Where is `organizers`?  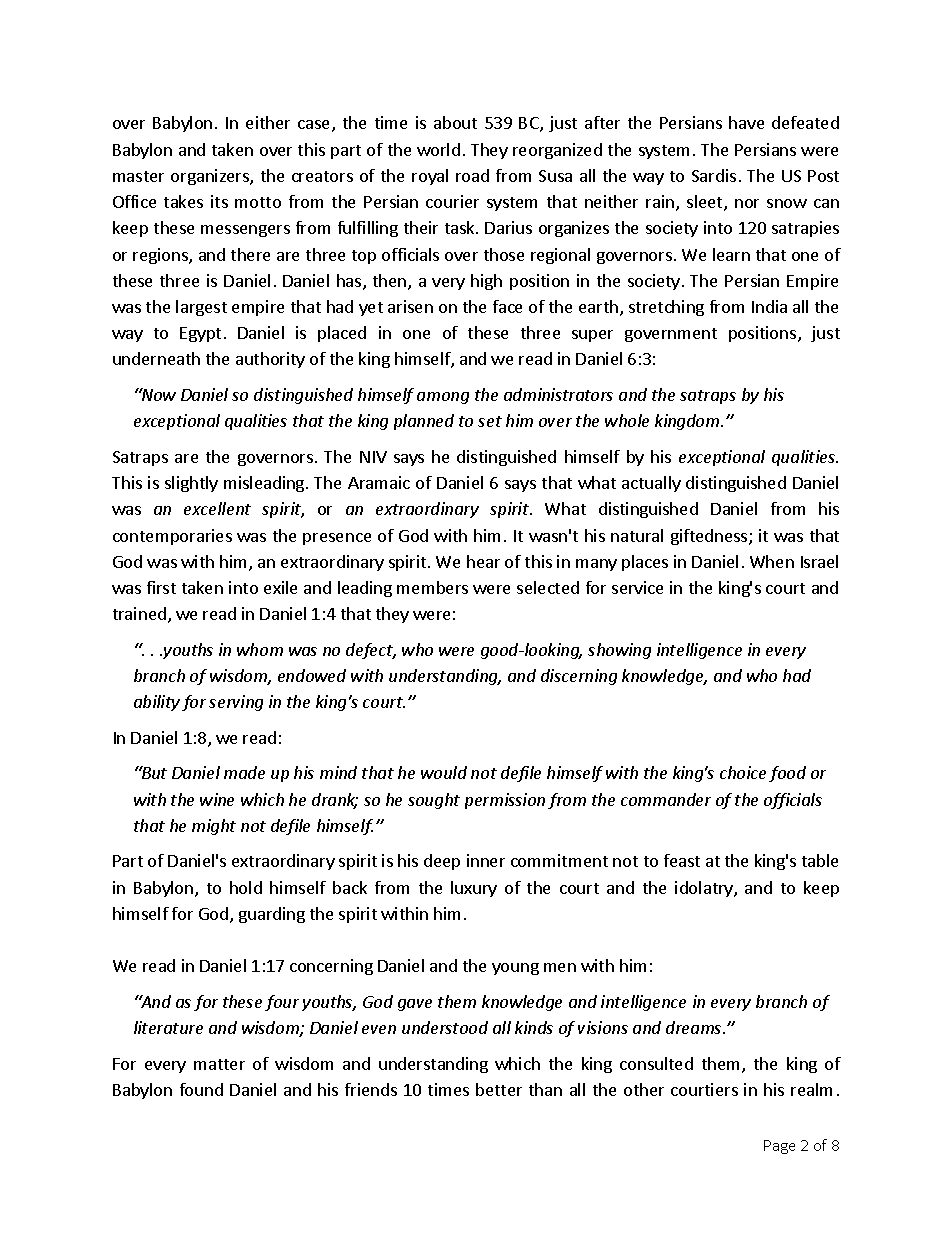
organizers is located at coordinates (211, 177).
